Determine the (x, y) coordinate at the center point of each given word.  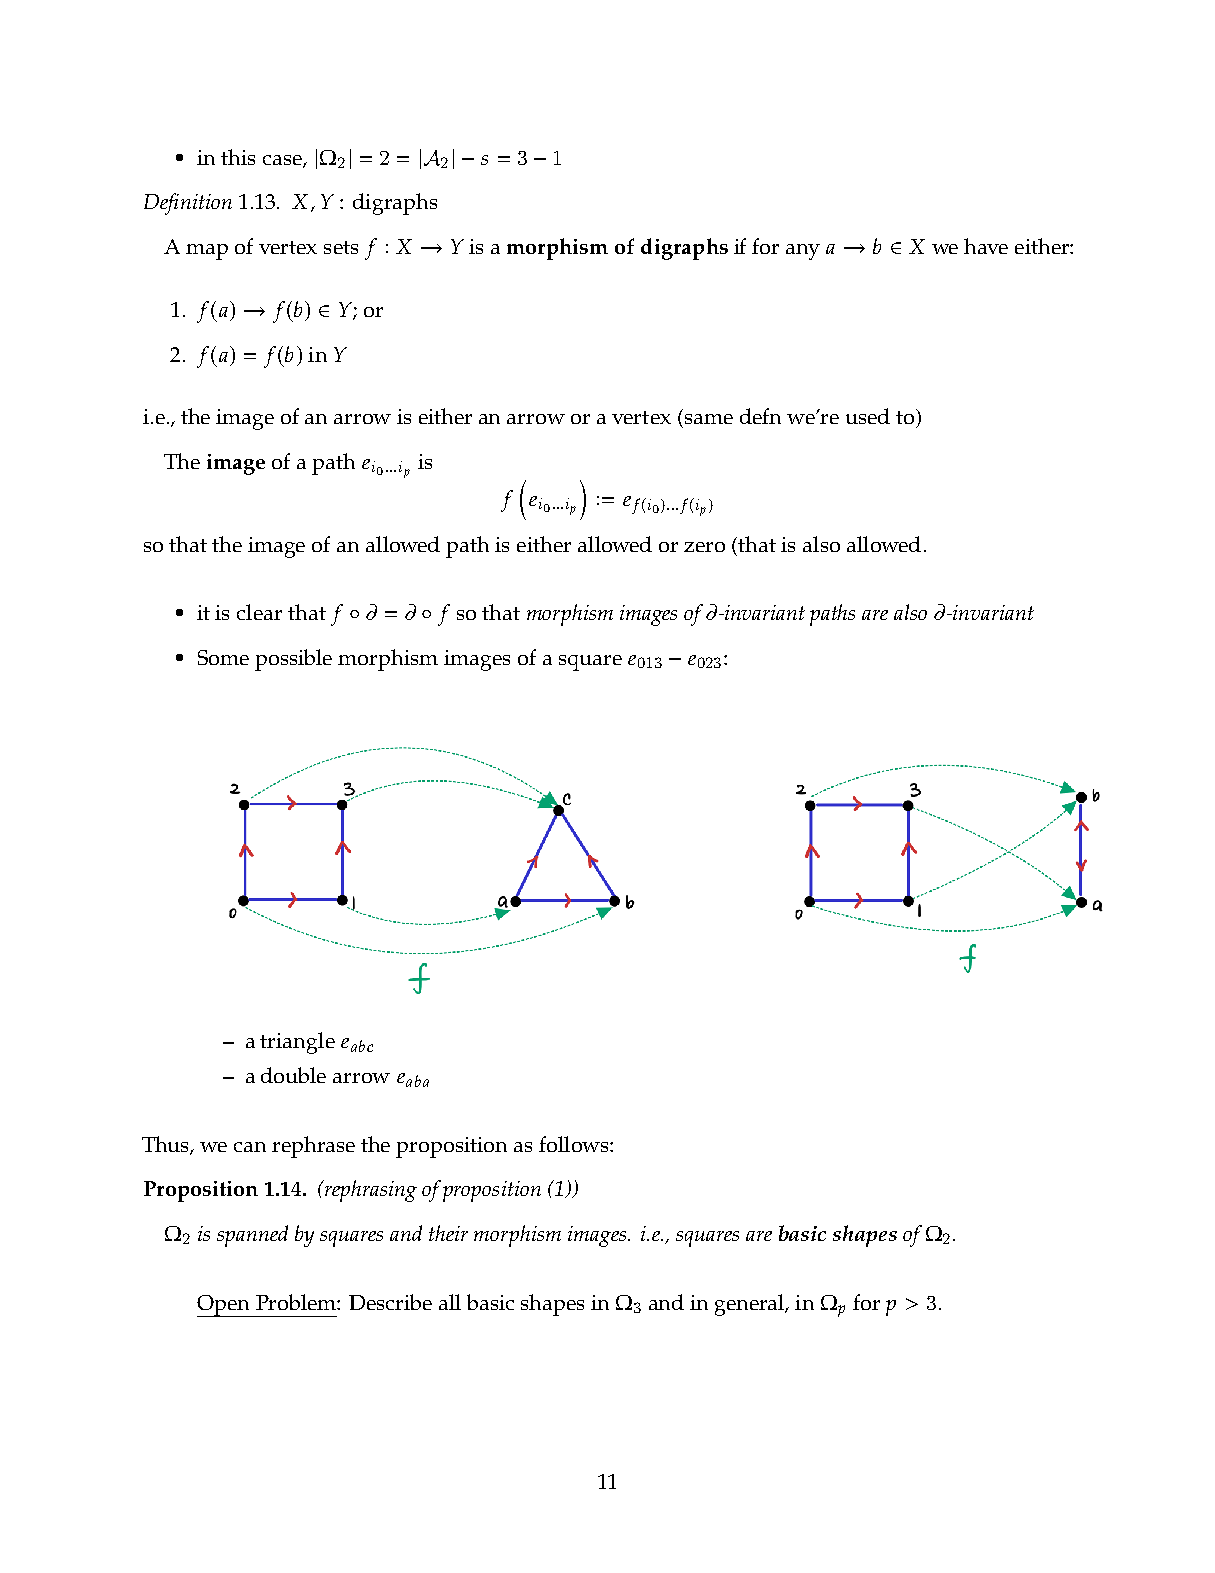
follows (575, 1144)
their (448, 1233)
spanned (252, 1236)
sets (341, 247)
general (750, 1305)
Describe (390, 1302)
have (986, 246)
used (868, 416)
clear (259, 612)
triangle (297, 1043)
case (283, 161)
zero (704, 547)
